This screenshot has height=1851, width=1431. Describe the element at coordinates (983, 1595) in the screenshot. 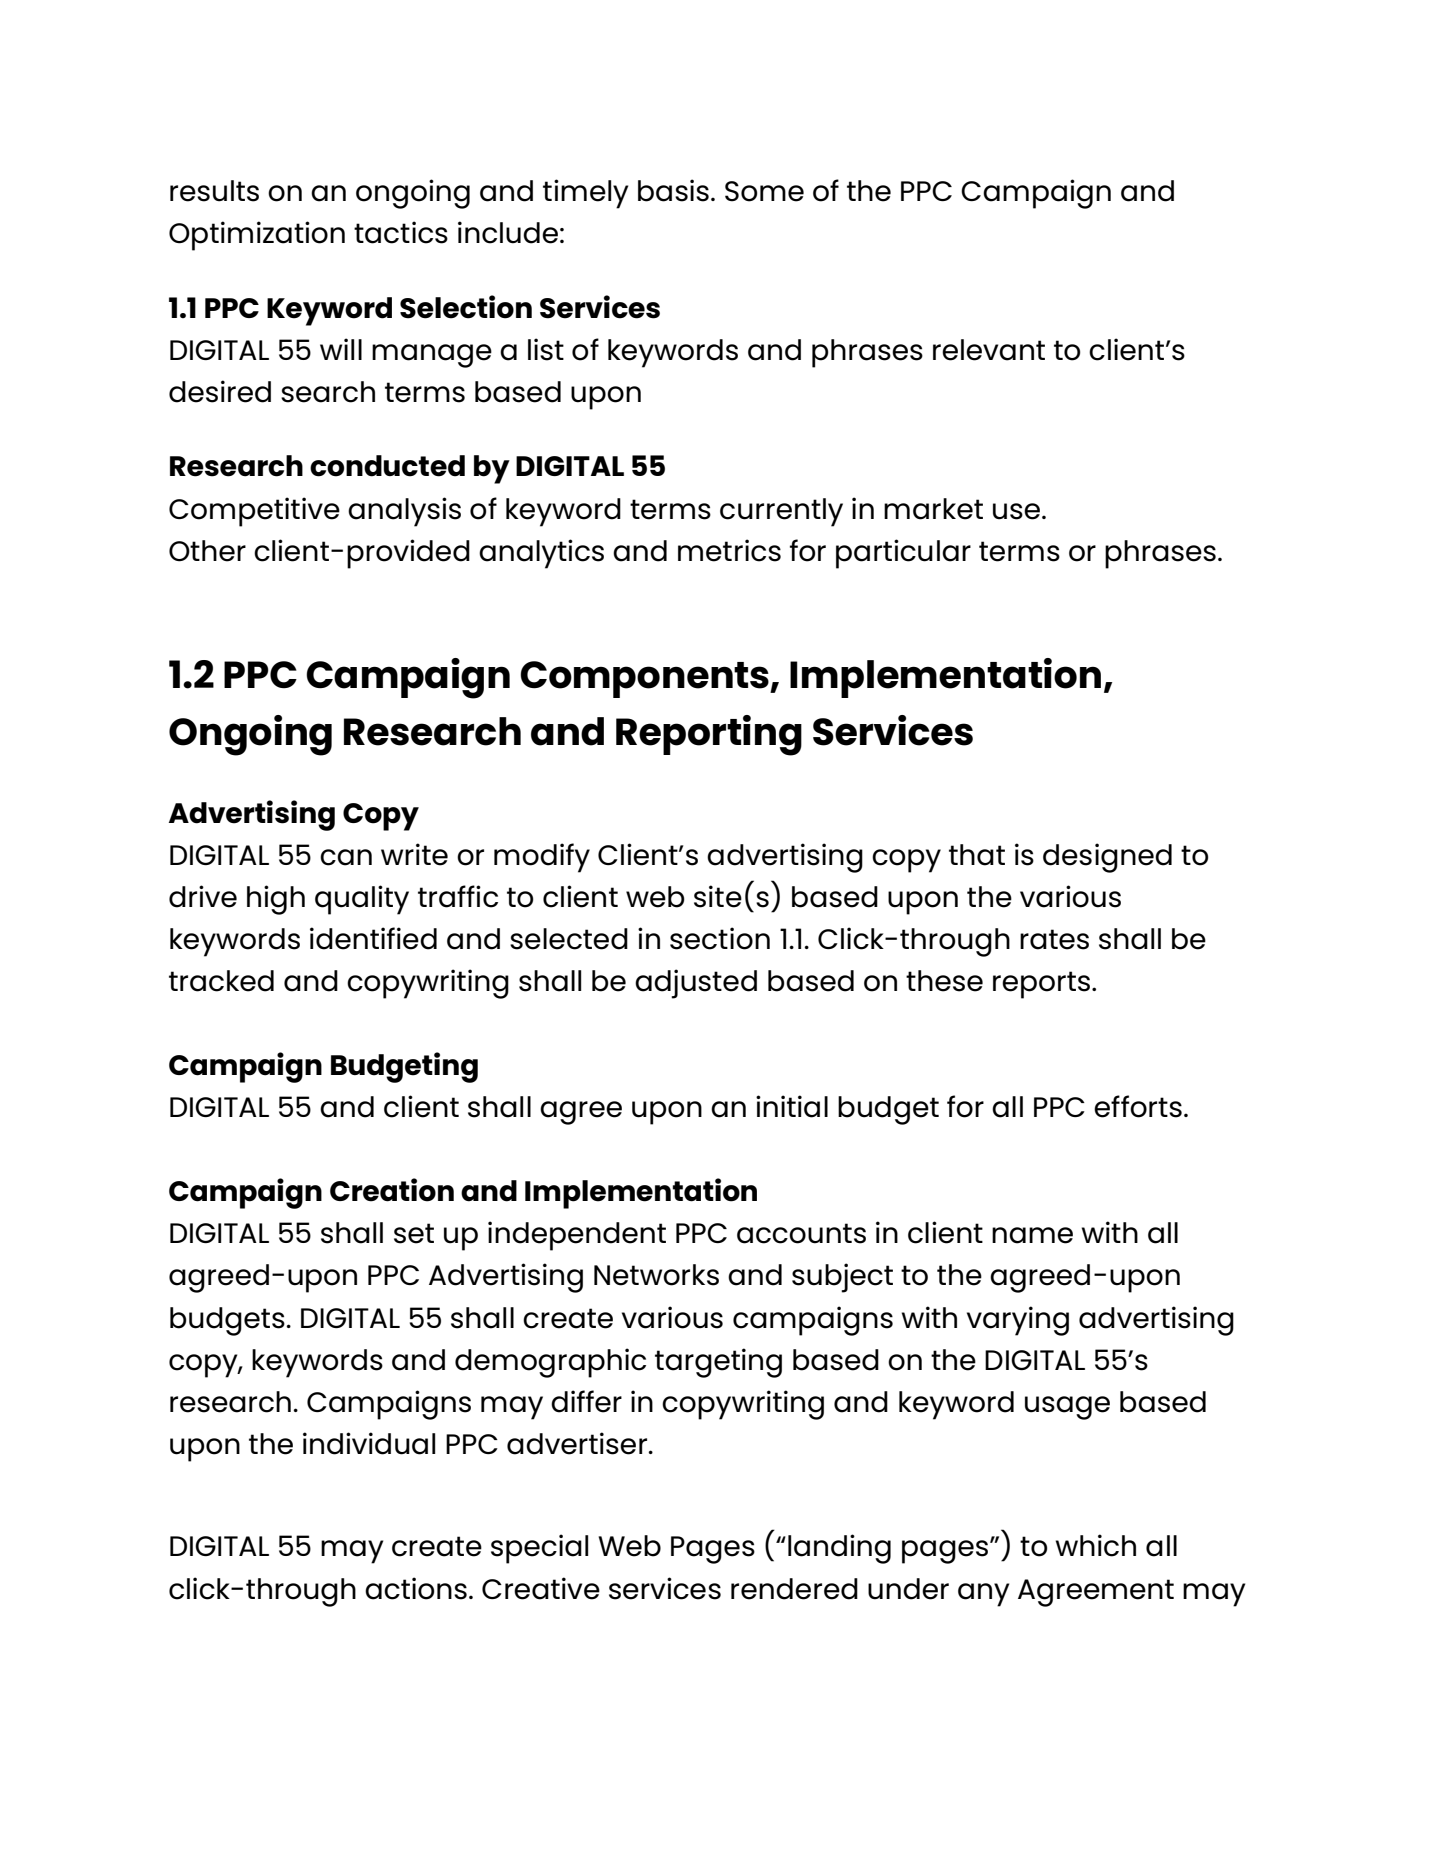

I see `any` at that location.
